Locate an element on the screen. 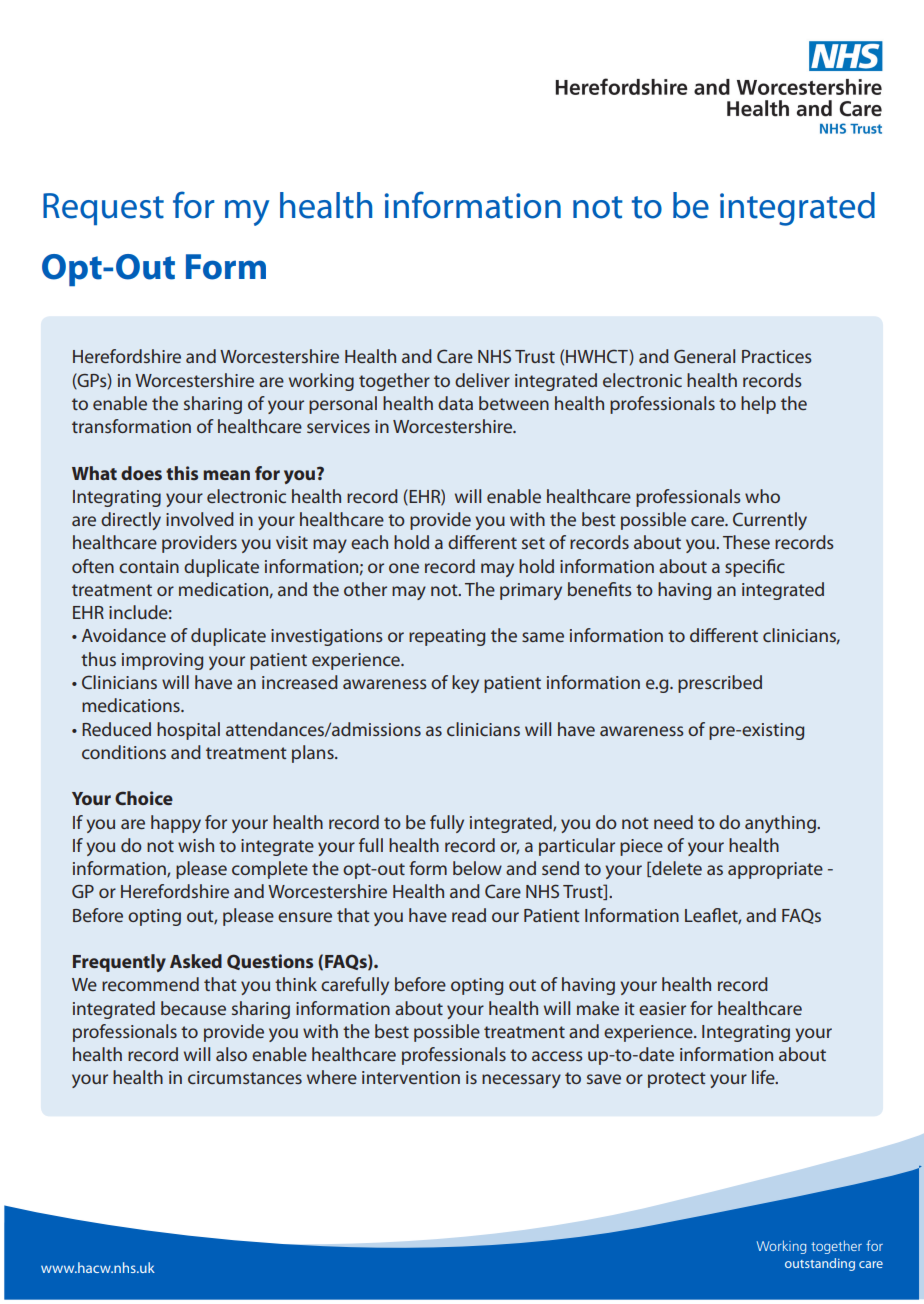 The width and height of the screenshot is (924, 1304). contain is located at coordinates (149, 566).
